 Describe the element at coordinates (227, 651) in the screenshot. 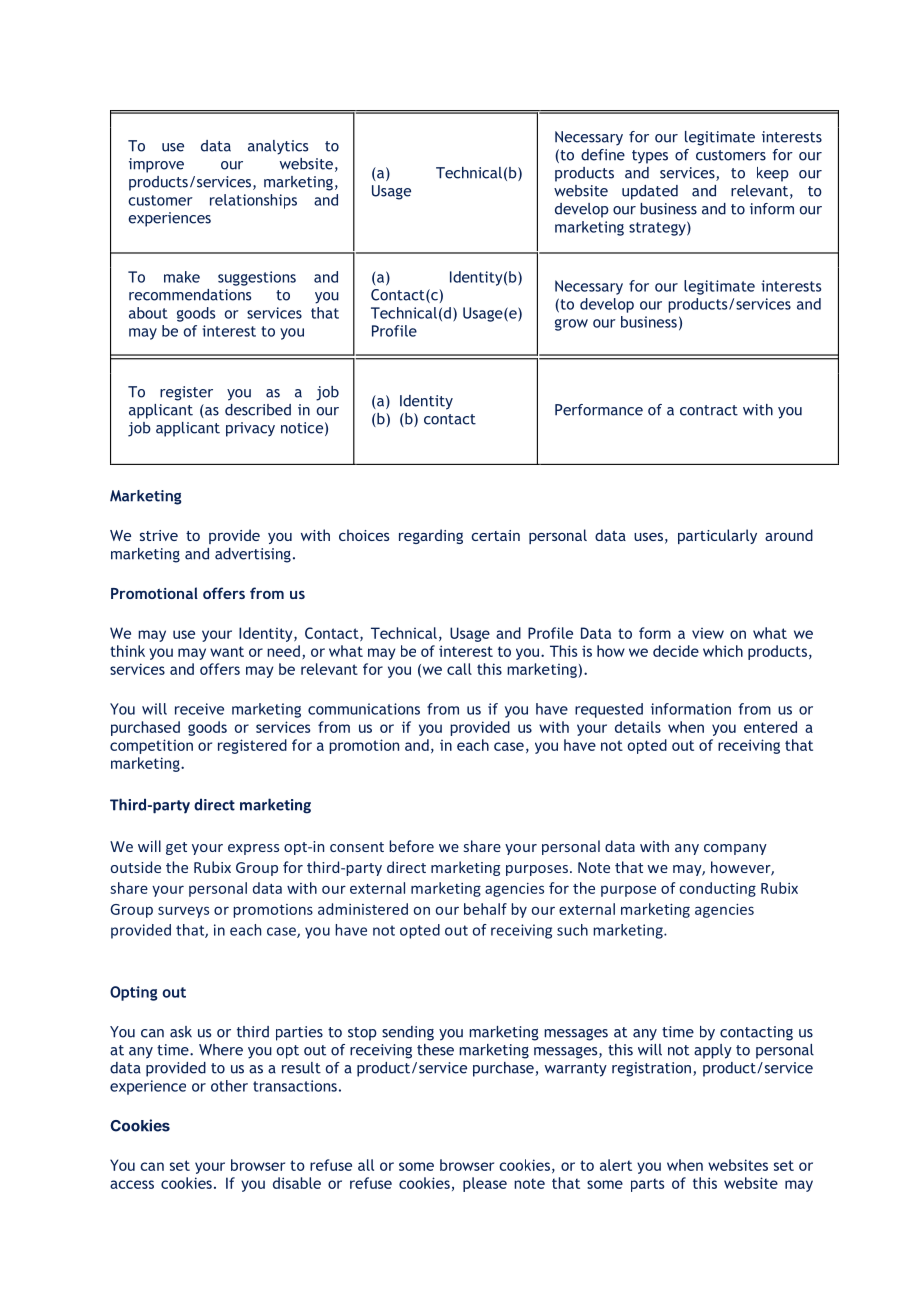

I see `want` at that location.
